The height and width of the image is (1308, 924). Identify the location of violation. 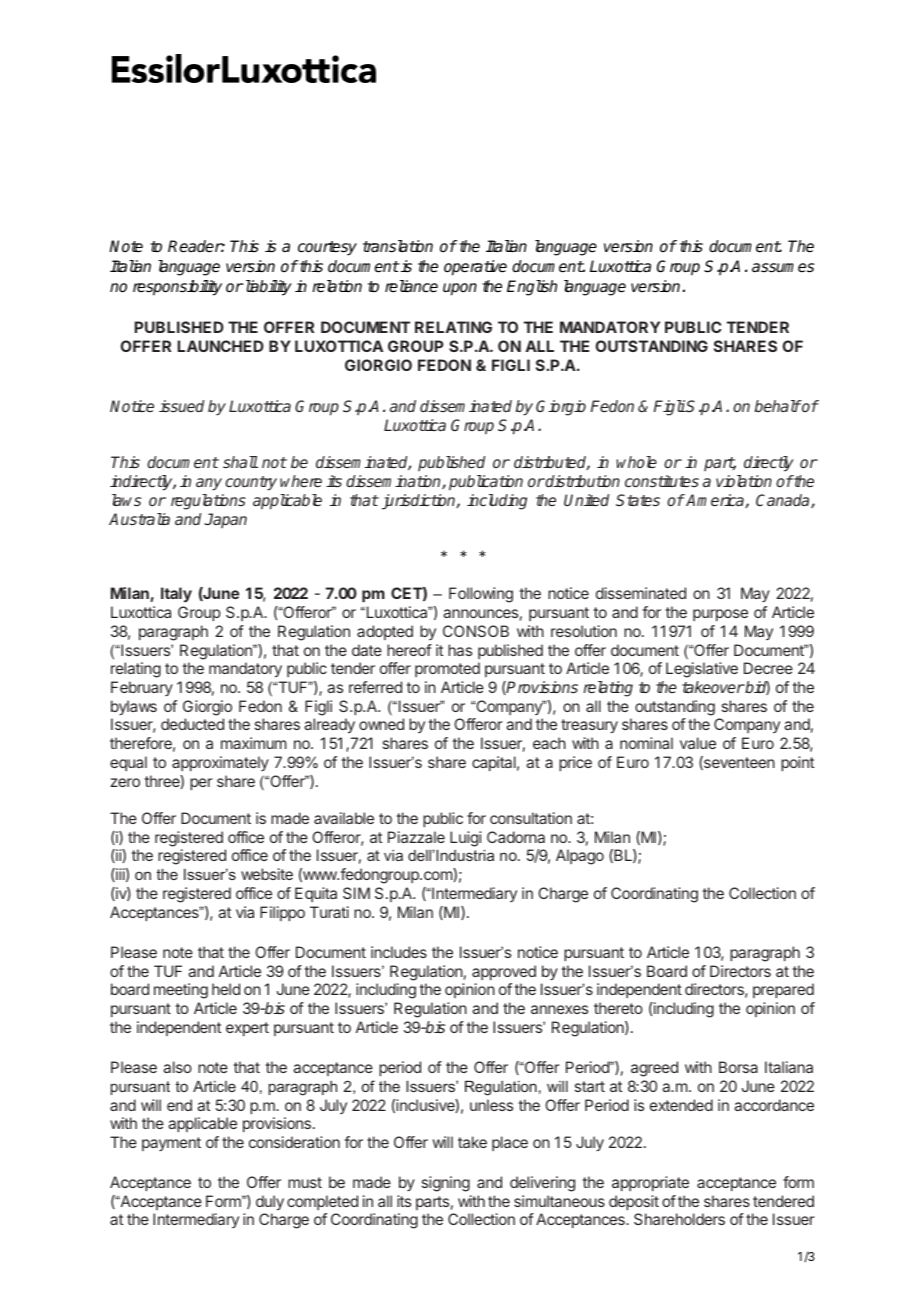
(744, 481).
